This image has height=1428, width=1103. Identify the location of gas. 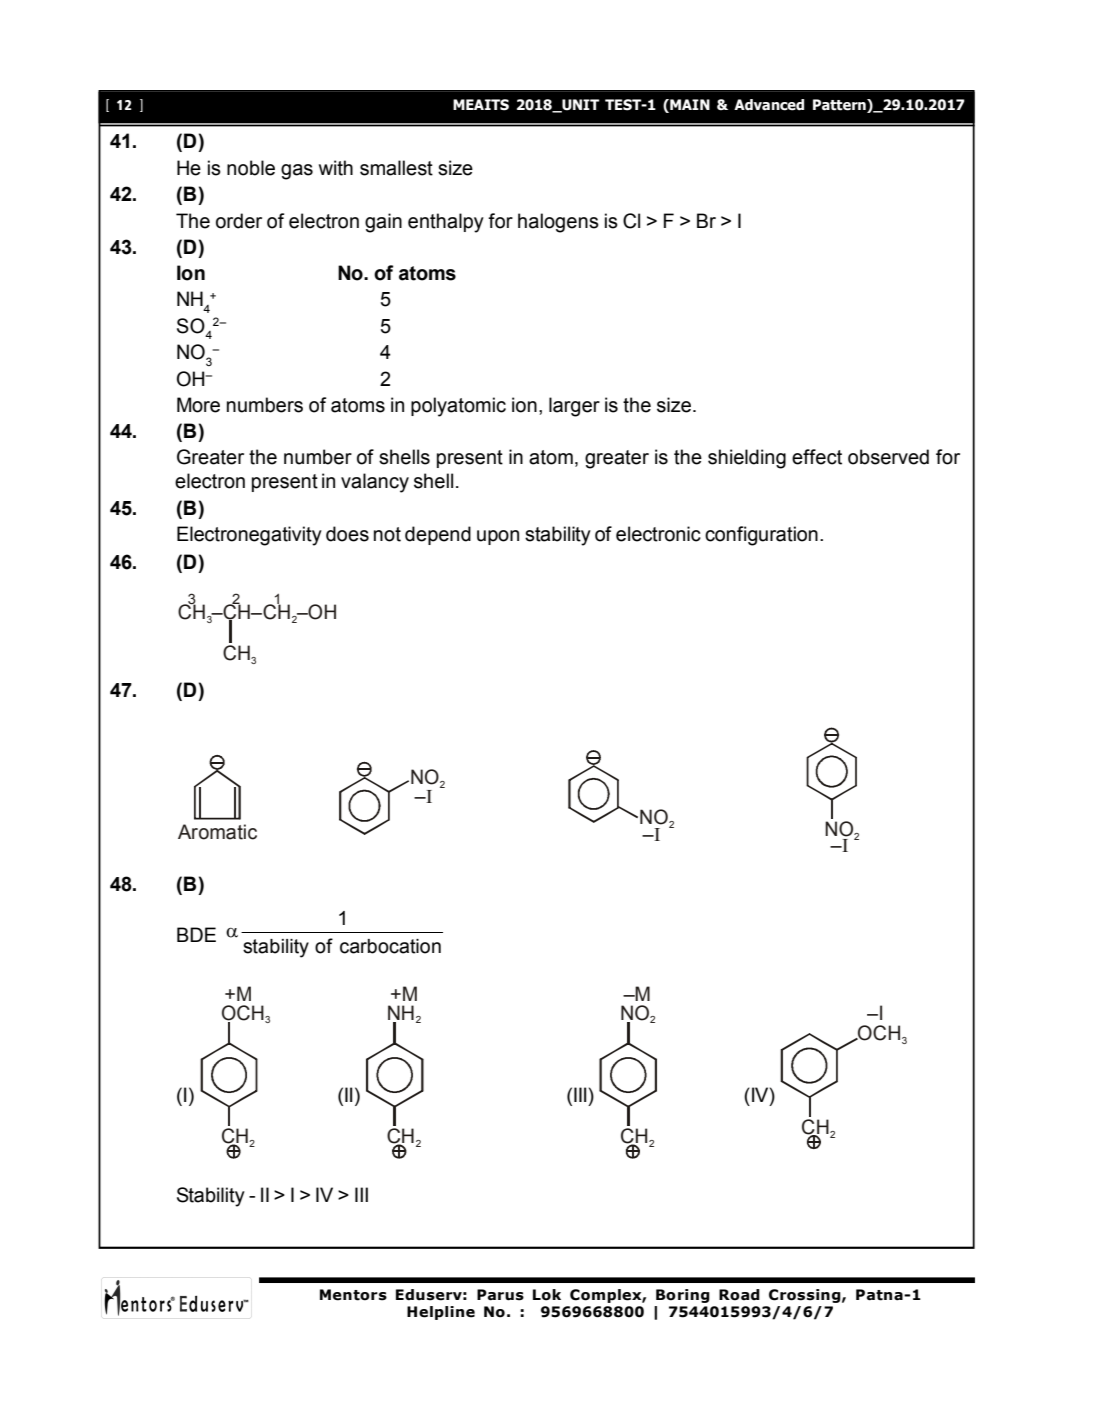
(297, 172).
